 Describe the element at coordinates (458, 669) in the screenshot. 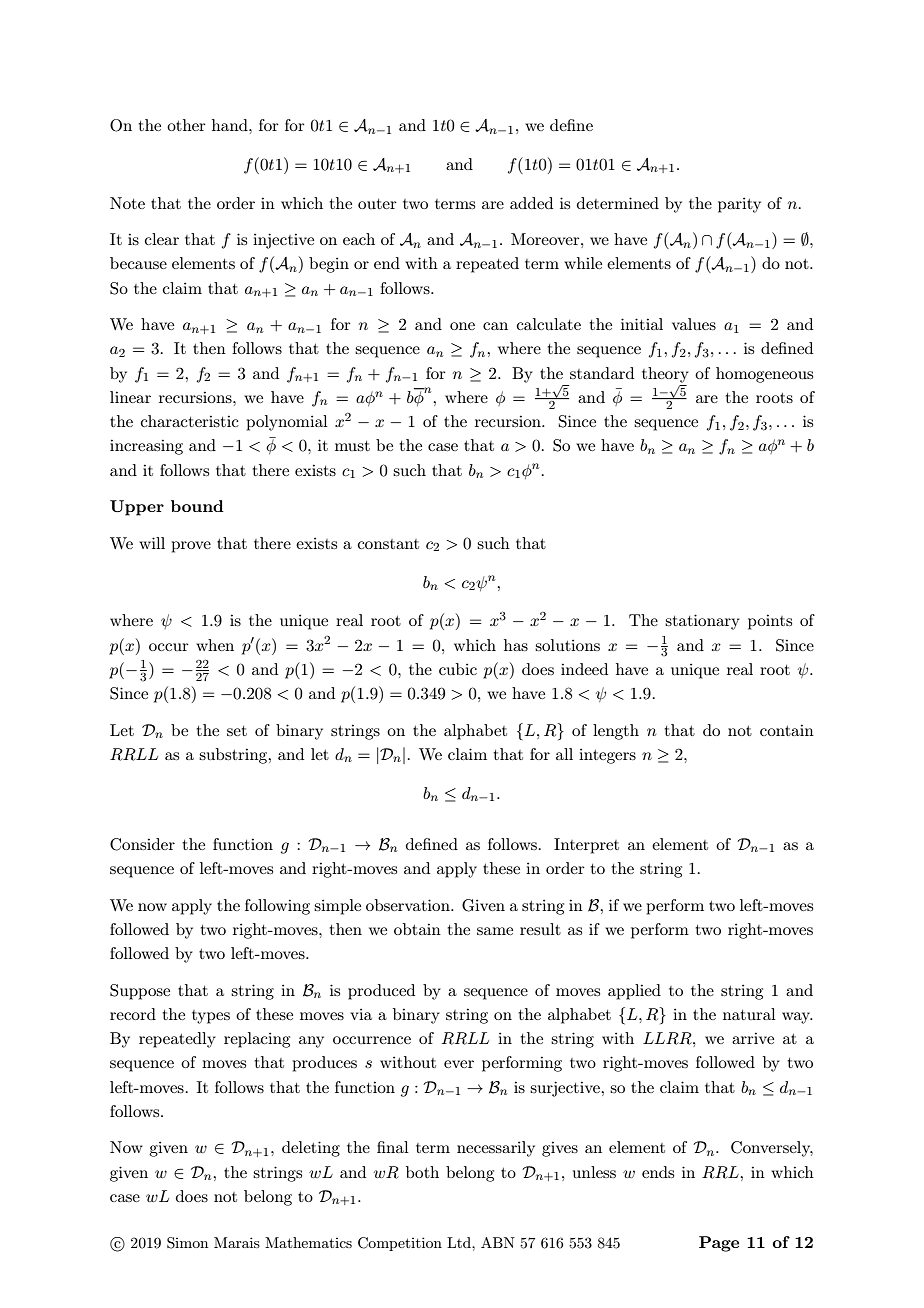

I see `cubic` at that location.
